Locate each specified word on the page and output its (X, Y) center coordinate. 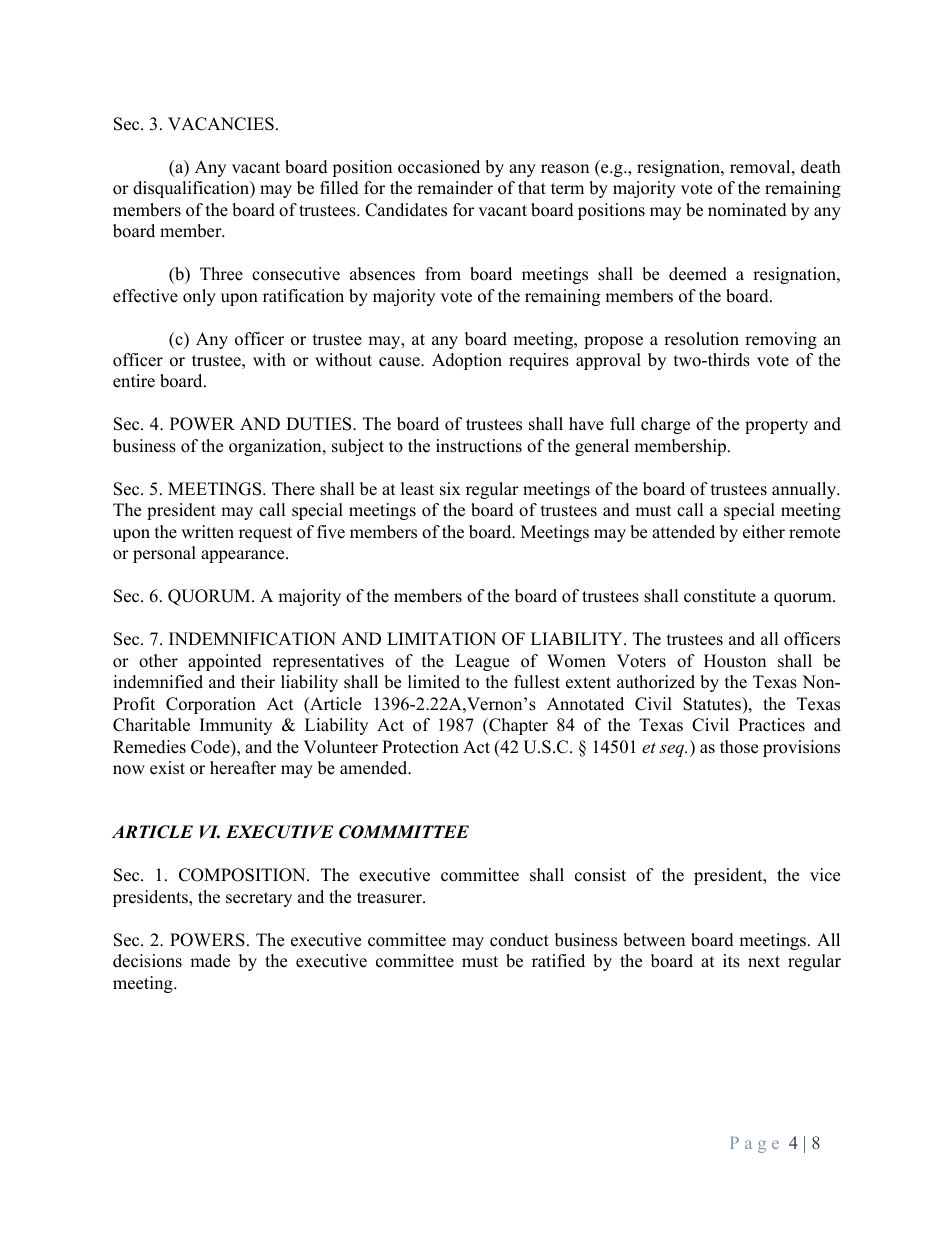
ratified (558, 961)
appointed (225, 662)
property (776, 426)
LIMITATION (441, 639)
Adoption (467, 361)
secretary (259, 899)
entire (134, 381)
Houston (735, 661)
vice (825, 875)
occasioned (439, 167)
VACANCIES (221, 124)
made (210, 961)
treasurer (390, 898)
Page (755, 1145)
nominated (747, 210)
